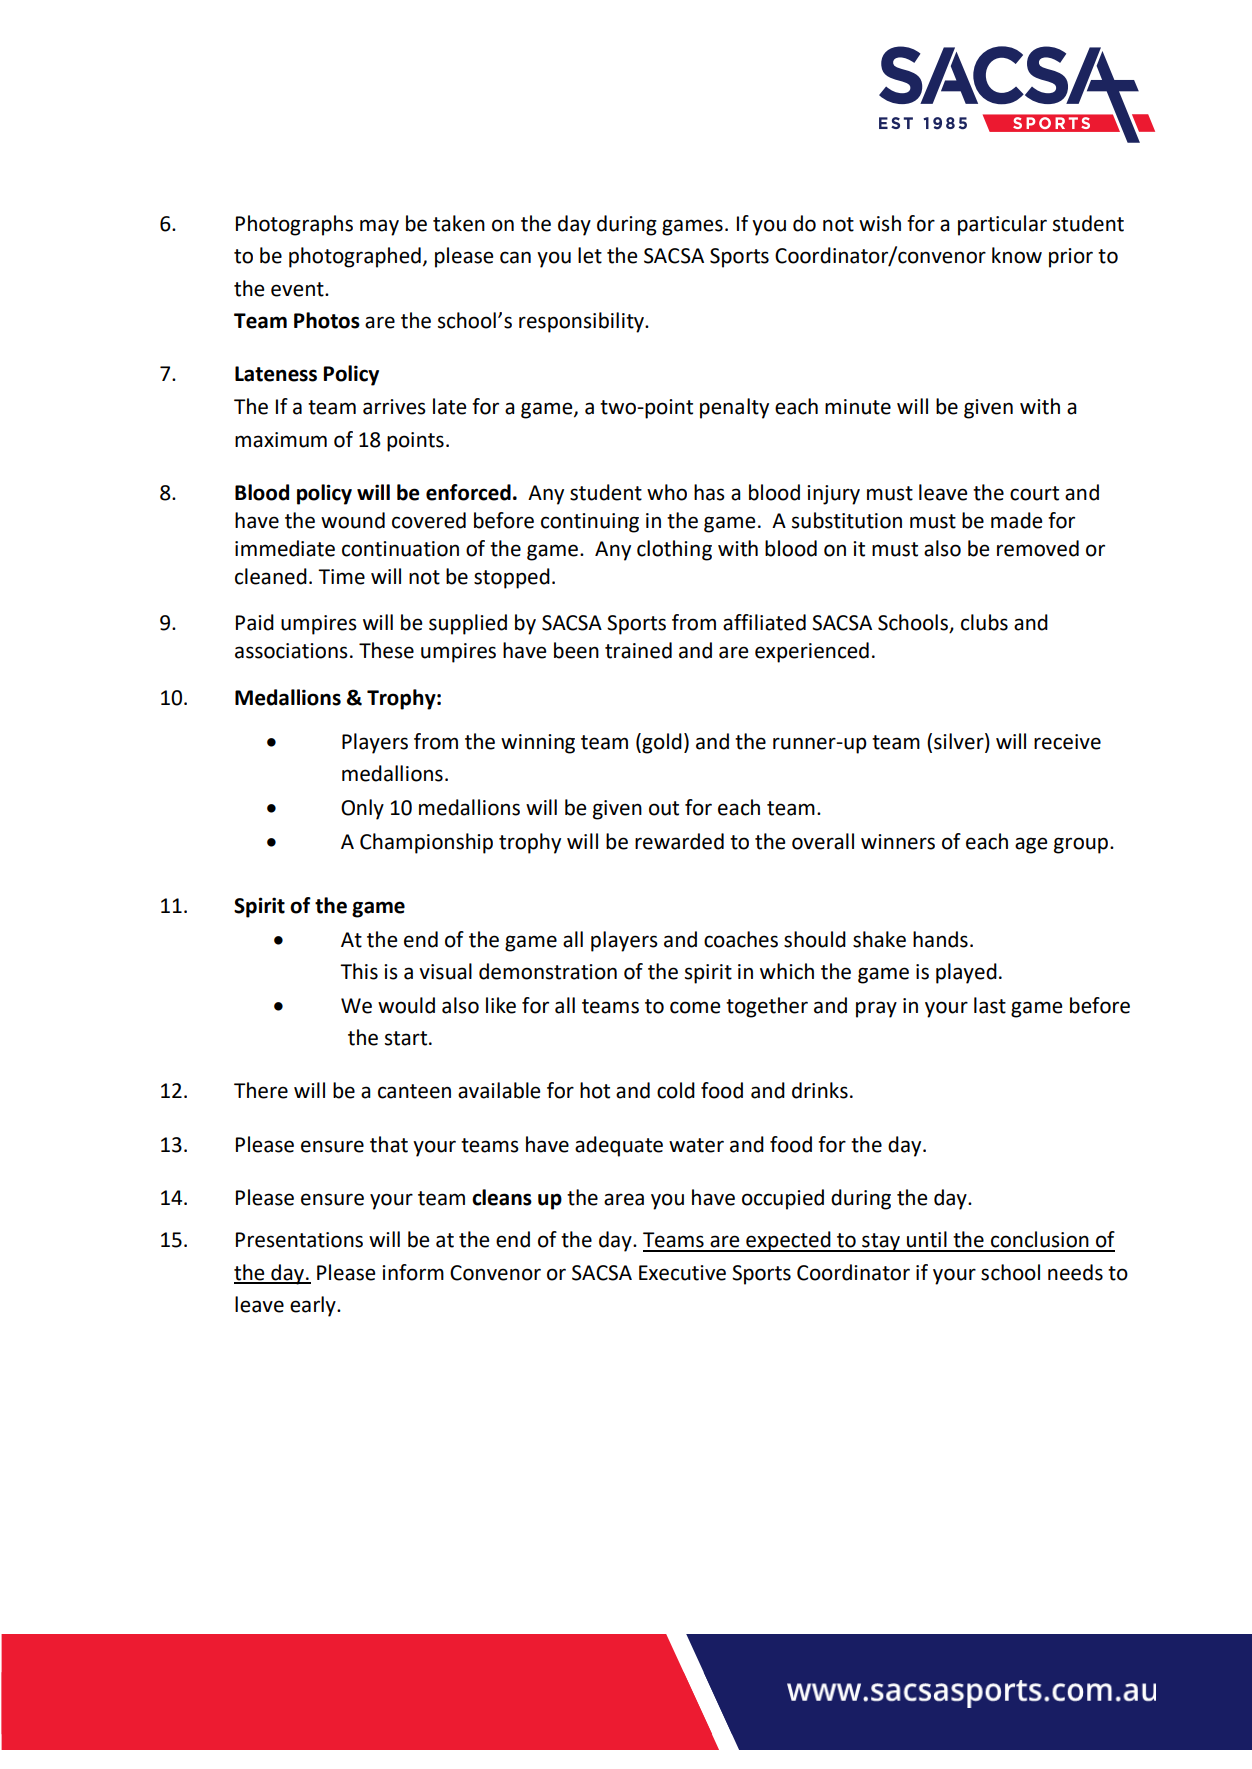 This screenshot has height=1769, width=1252. What do you see at coordinates (682, 1273) in the screenshot?
I see `Executive` at bounding box center [682, 1273].
